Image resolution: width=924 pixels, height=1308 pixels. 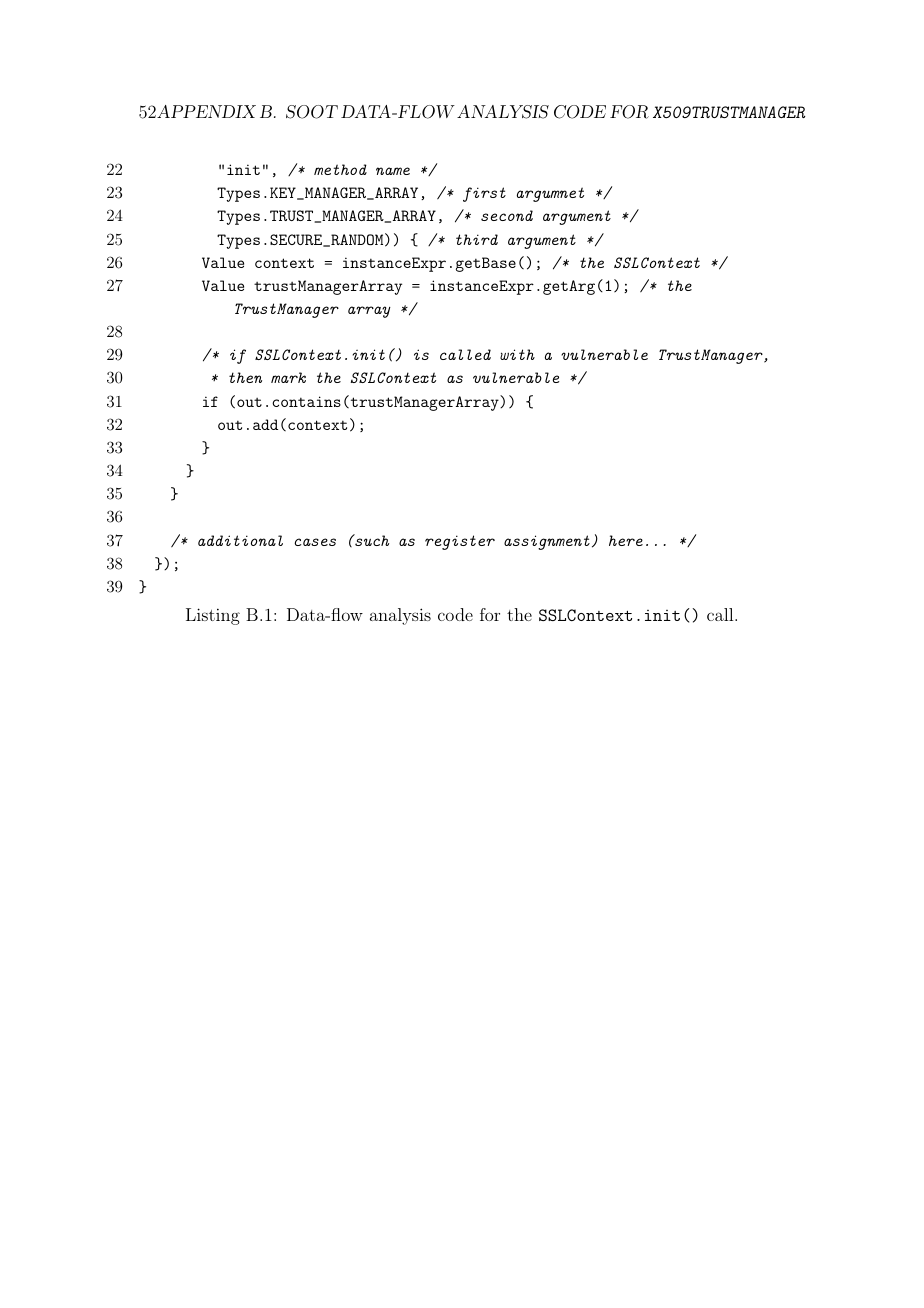 I want to click on third, so click(x=477, y=239).
